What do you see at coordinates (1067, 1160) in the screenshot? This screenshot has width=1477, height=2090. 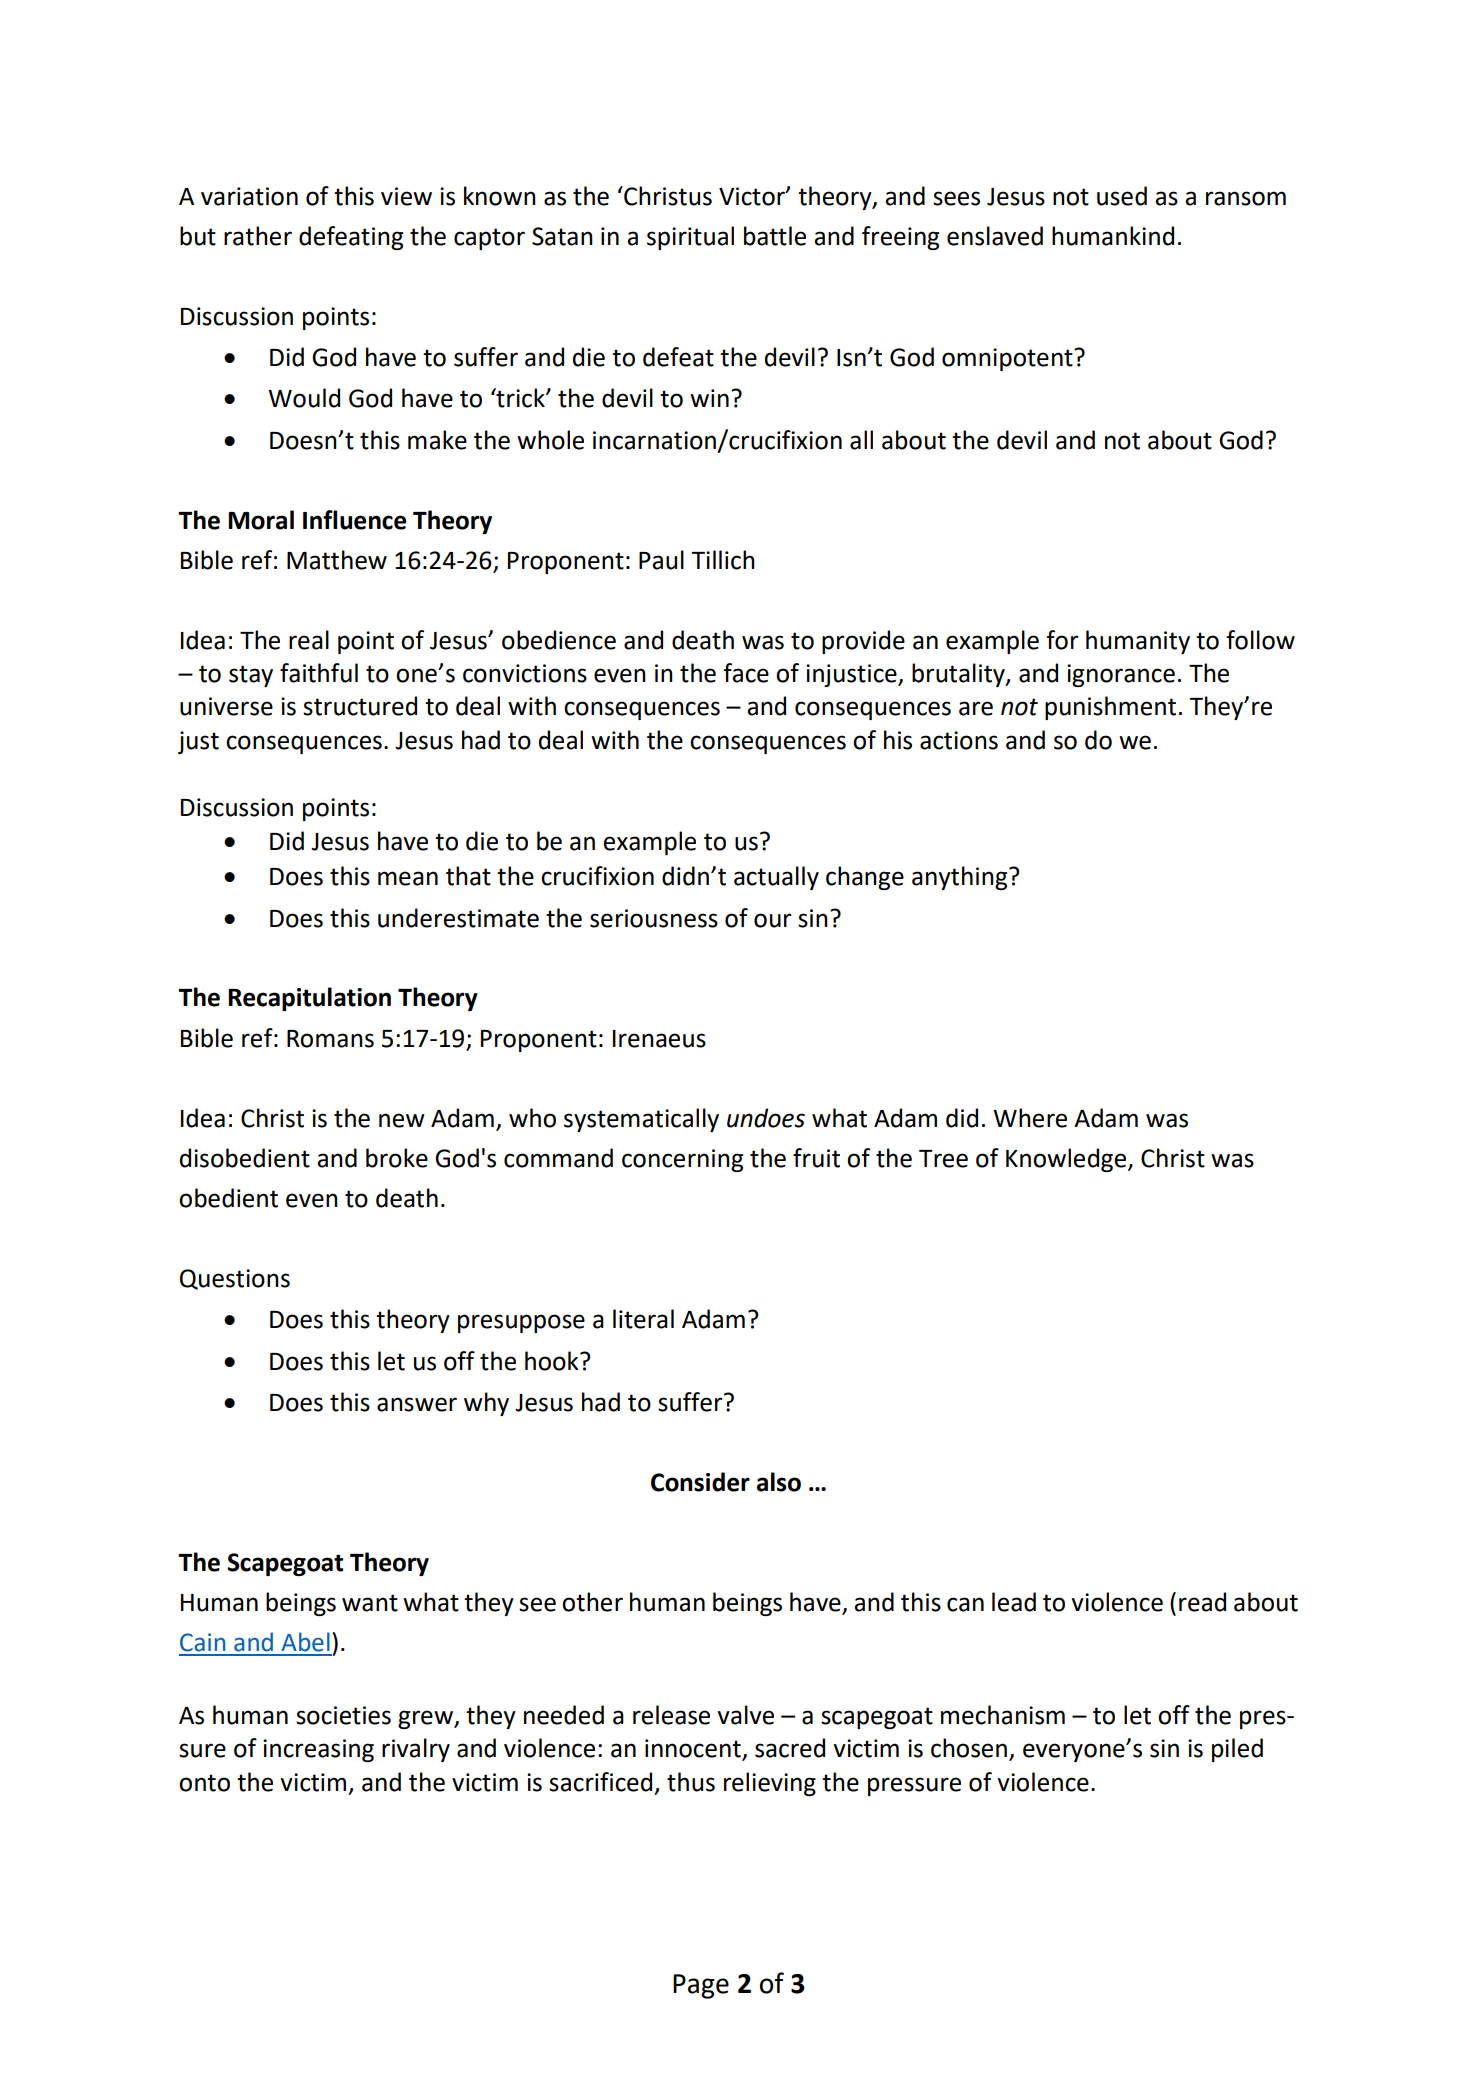 I see `Knowledge` at bounding box center [1067, 1160].
